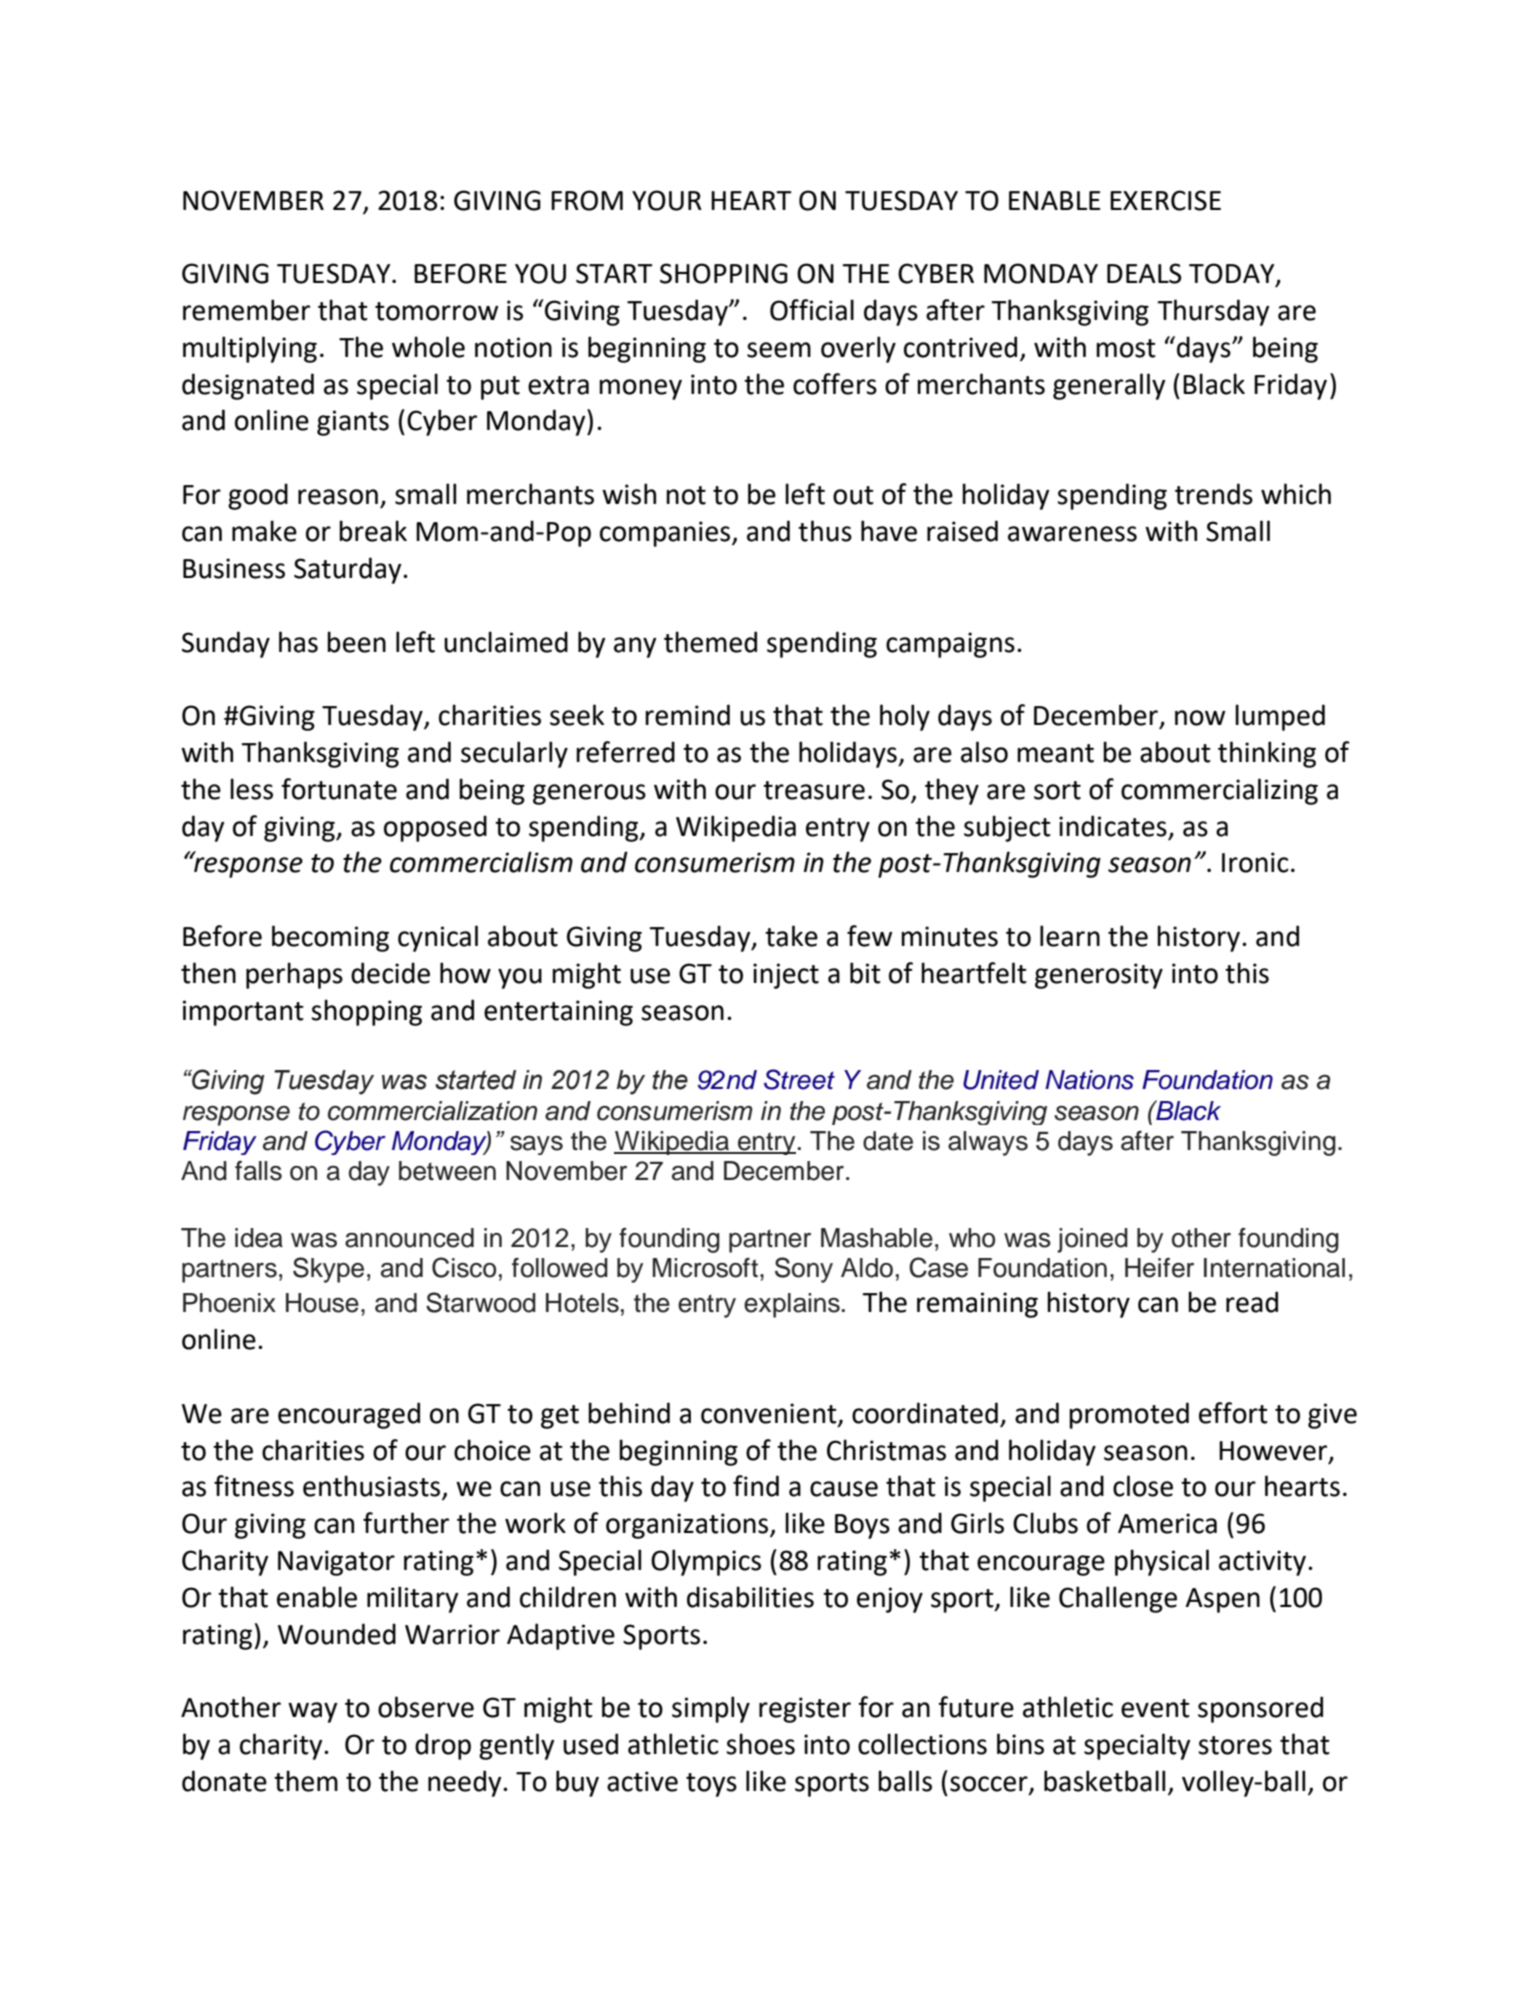 This document has width=1538, height=1990. Describe the element at coordinates (1233, 274) in the document. I see `TODAY` at that location.
